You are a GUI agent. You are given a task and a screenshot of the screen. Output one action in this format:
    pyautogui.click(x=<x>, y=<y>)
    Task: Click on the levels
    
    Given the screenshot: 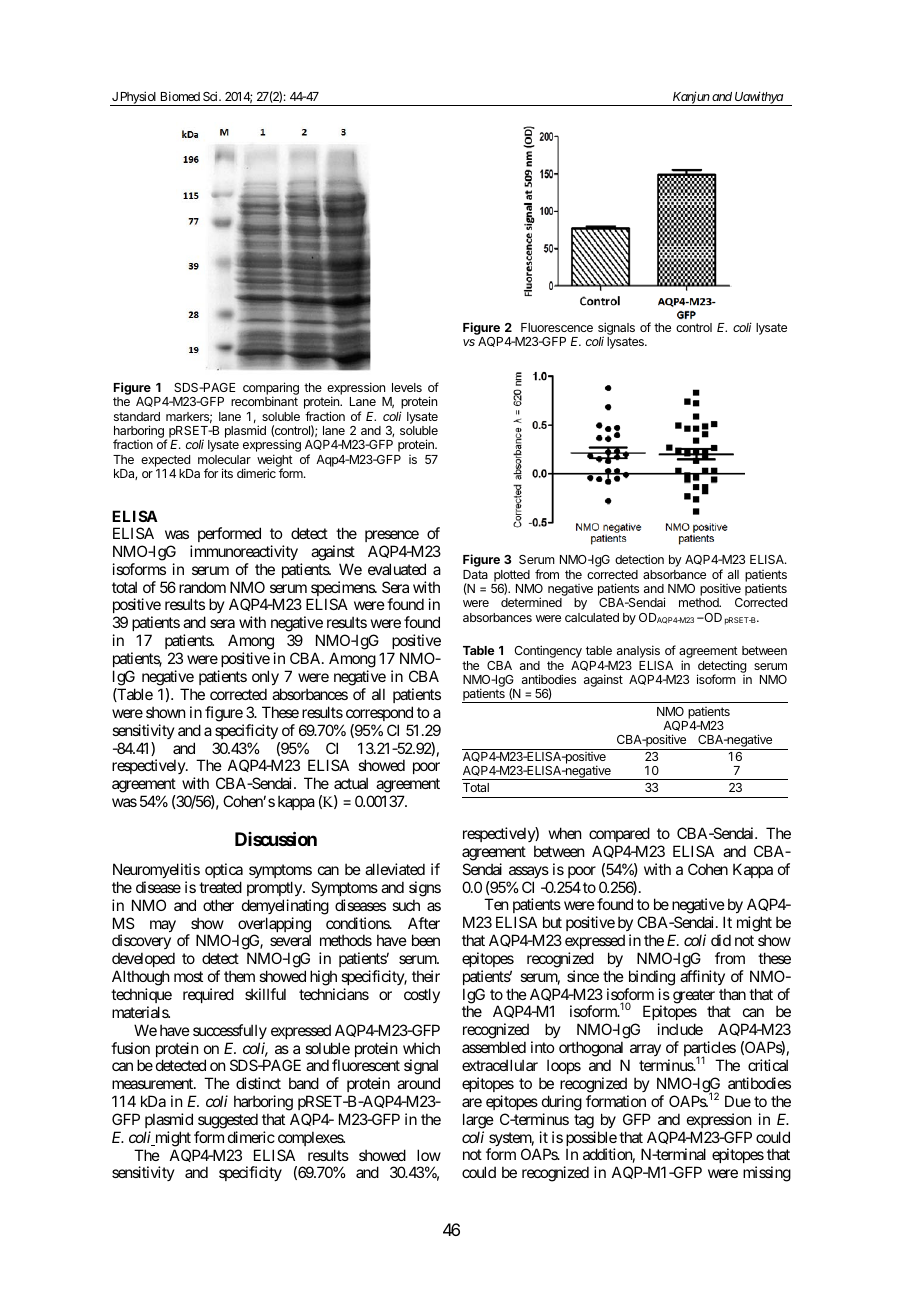 What is the action you would take?
    pyautogui.click(x=407, y=387)
